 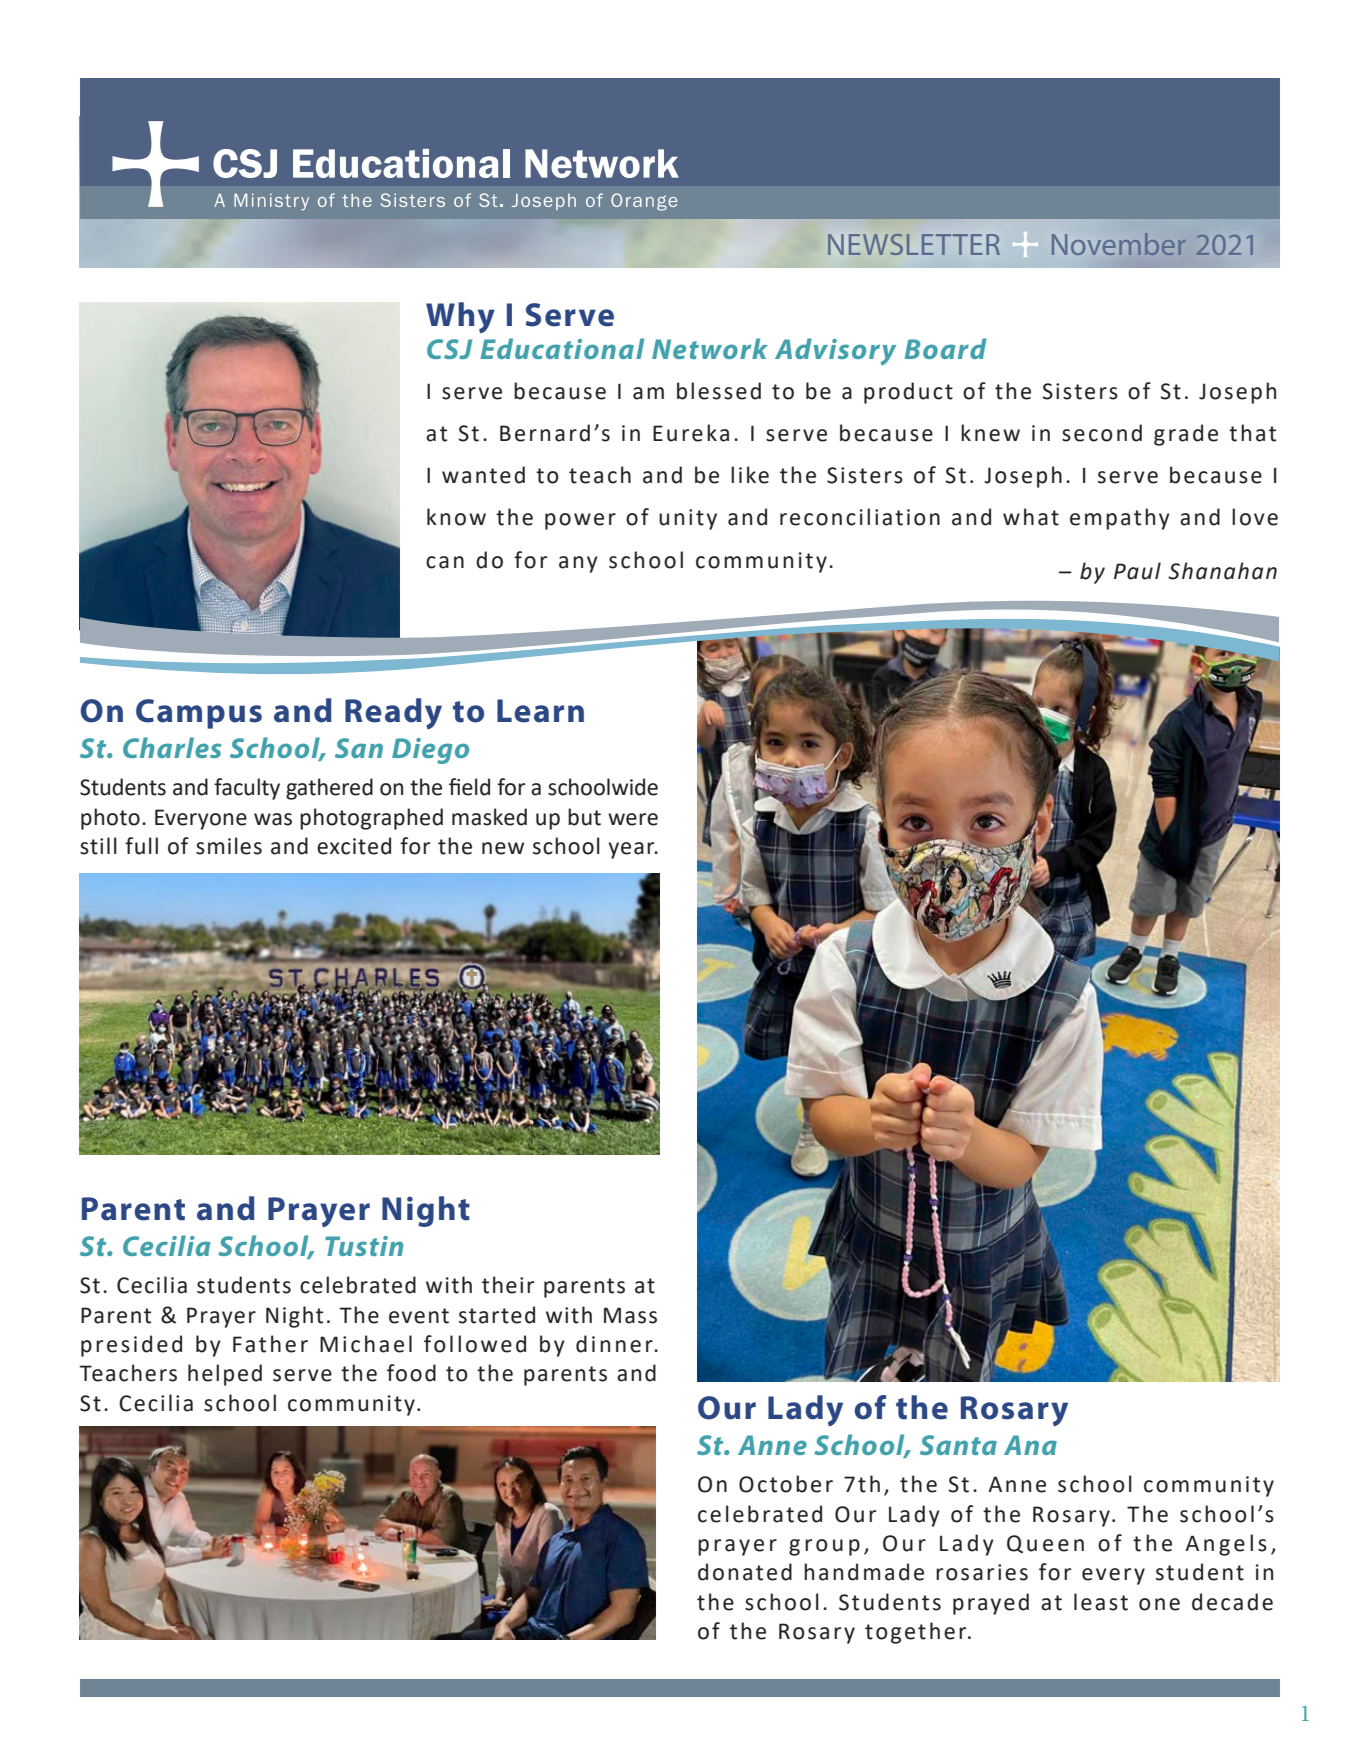 What do you see at coordinates (1119, 244) in the page?
I see `November` at bounding box center [1119, 244].
